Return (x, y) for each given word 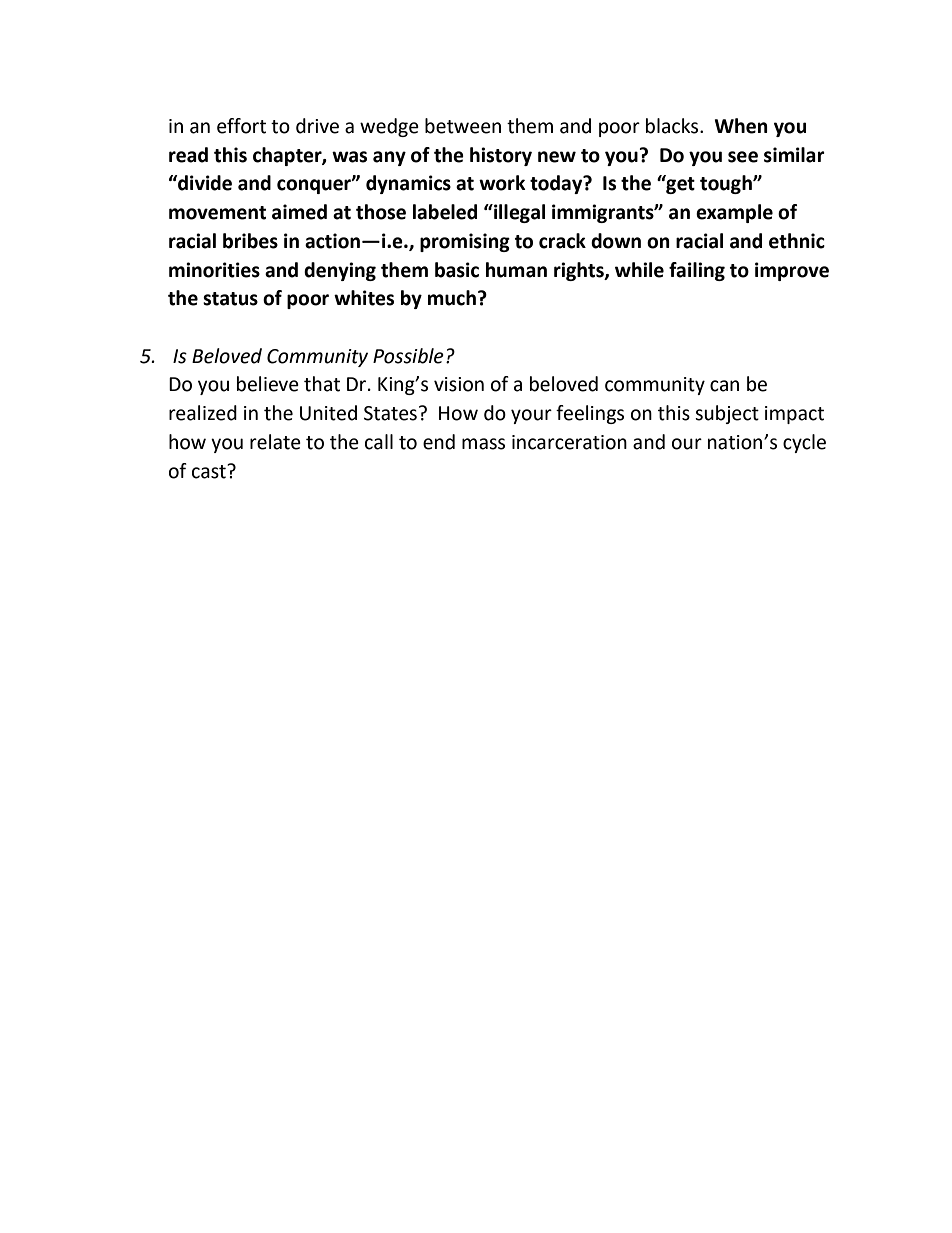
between (463, 126)
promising (465, 242)
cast (210, 471)
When (741, 126)
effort (241, 126)
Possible (408, 356)
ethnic (797, 241)
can (724, 386)
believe (268, 384)
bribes (250, 241)
